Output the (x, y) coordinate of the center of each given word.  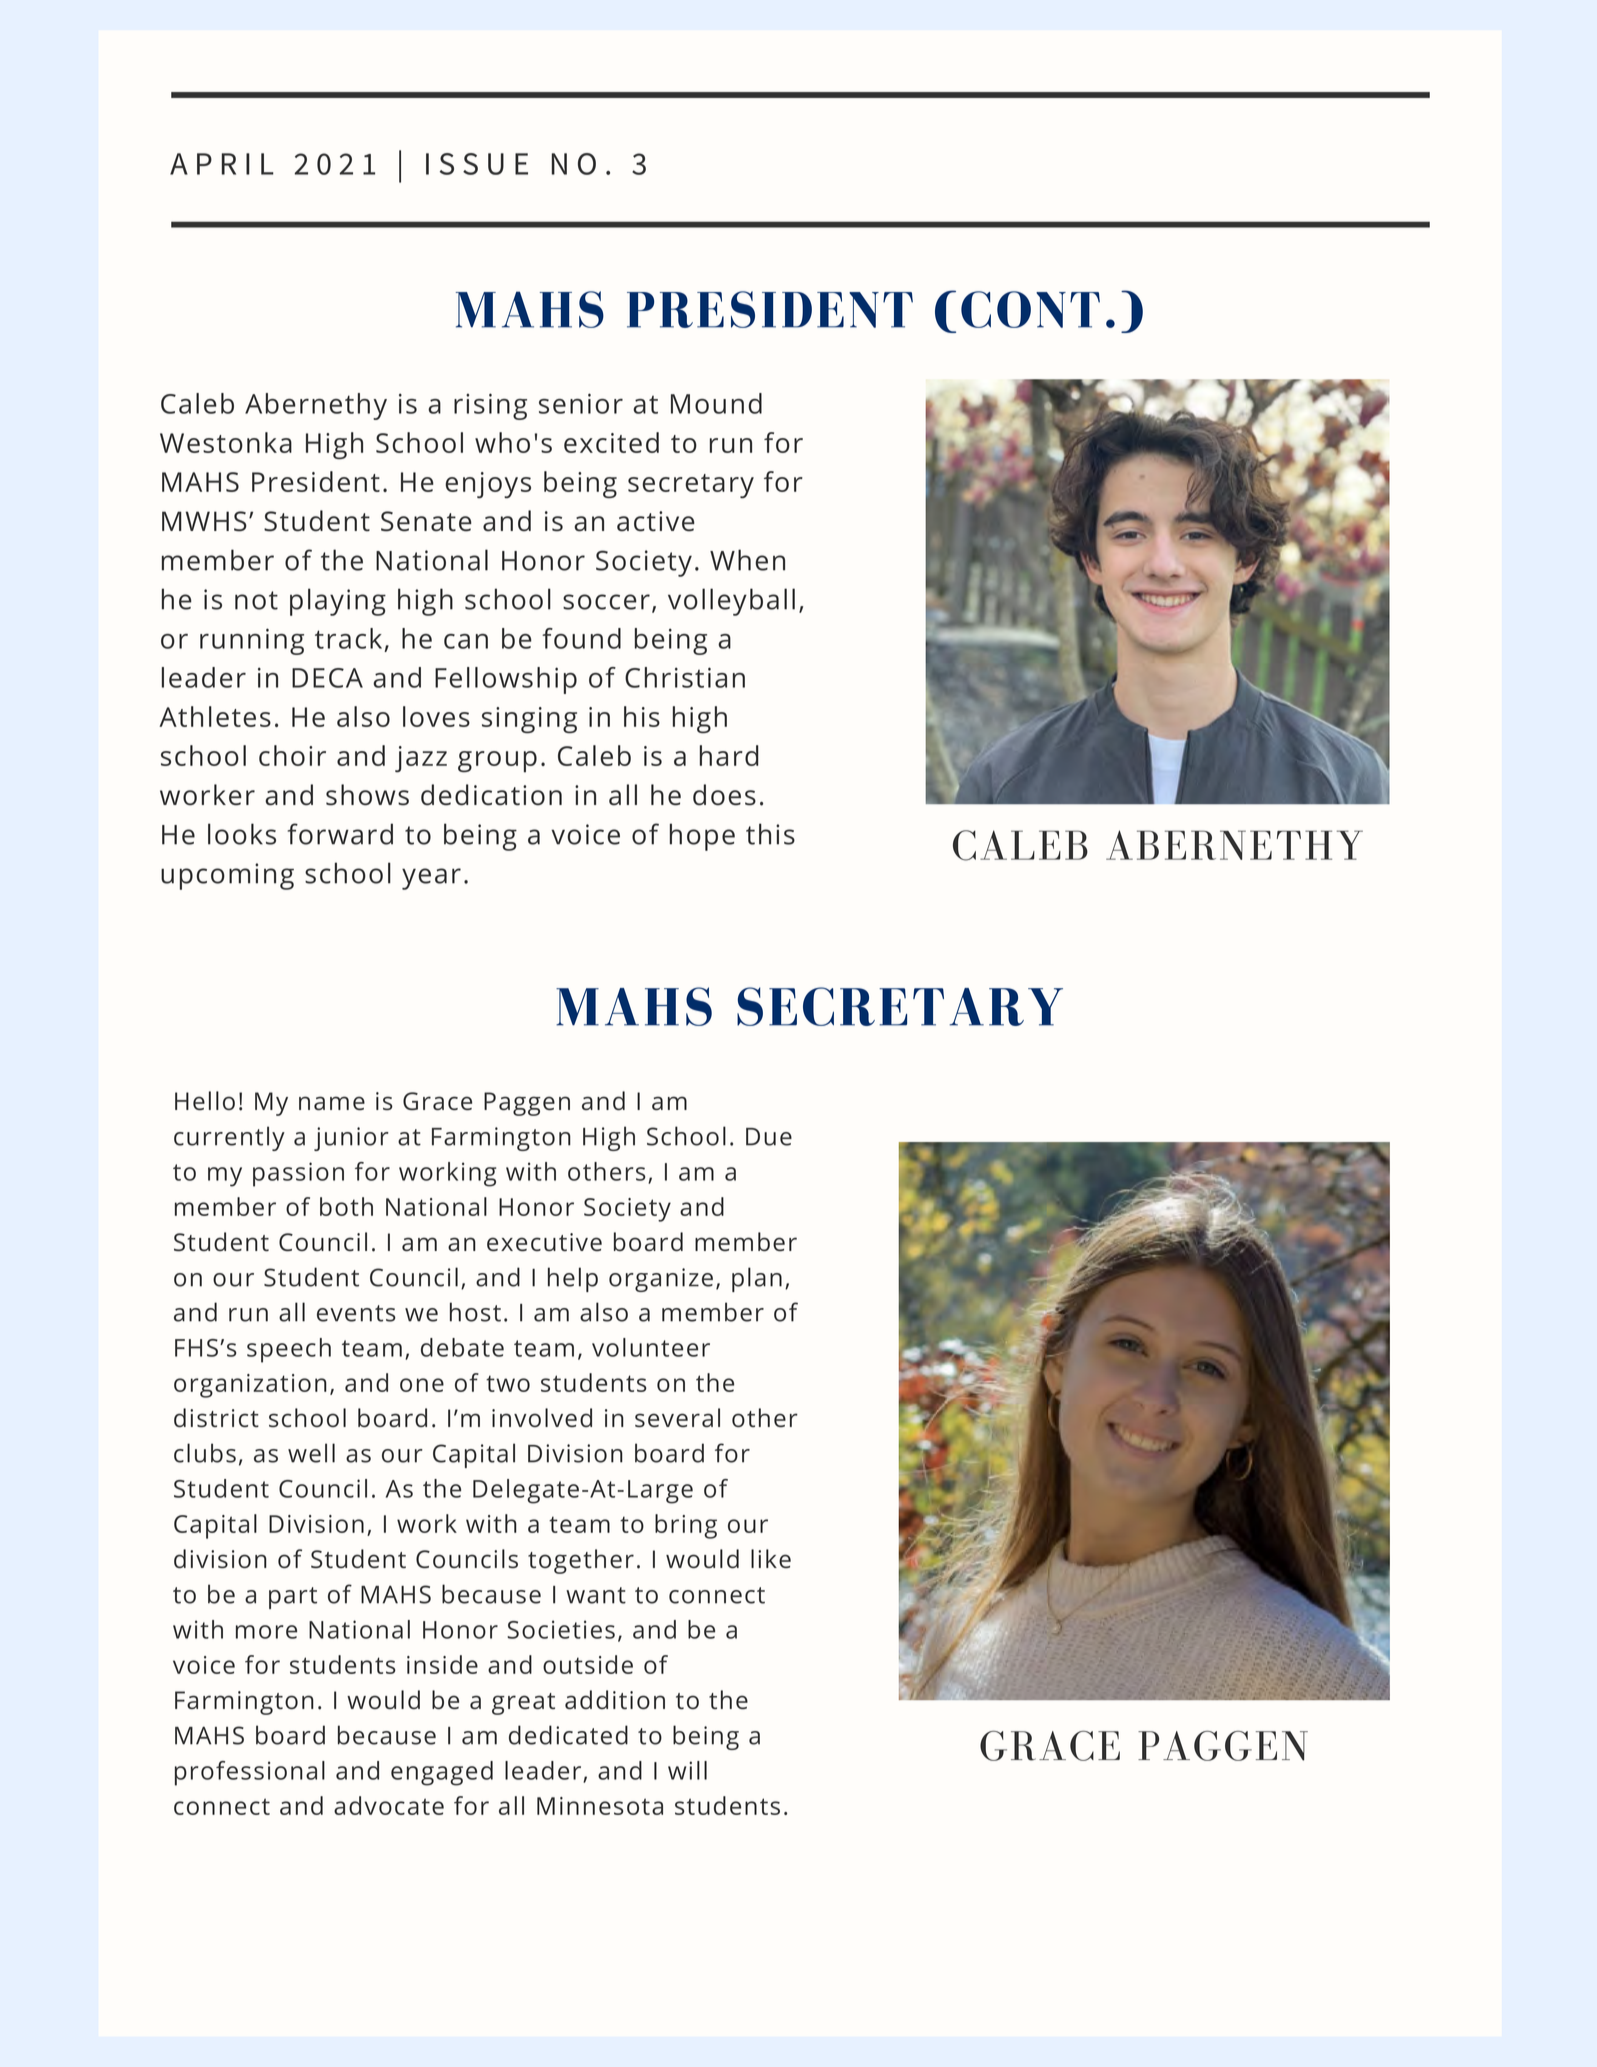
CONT (1030, 309)
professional (250, 1773)
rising (490, 406)
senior (581, 403)
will (687, 1770)
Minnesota (600, 1806)
